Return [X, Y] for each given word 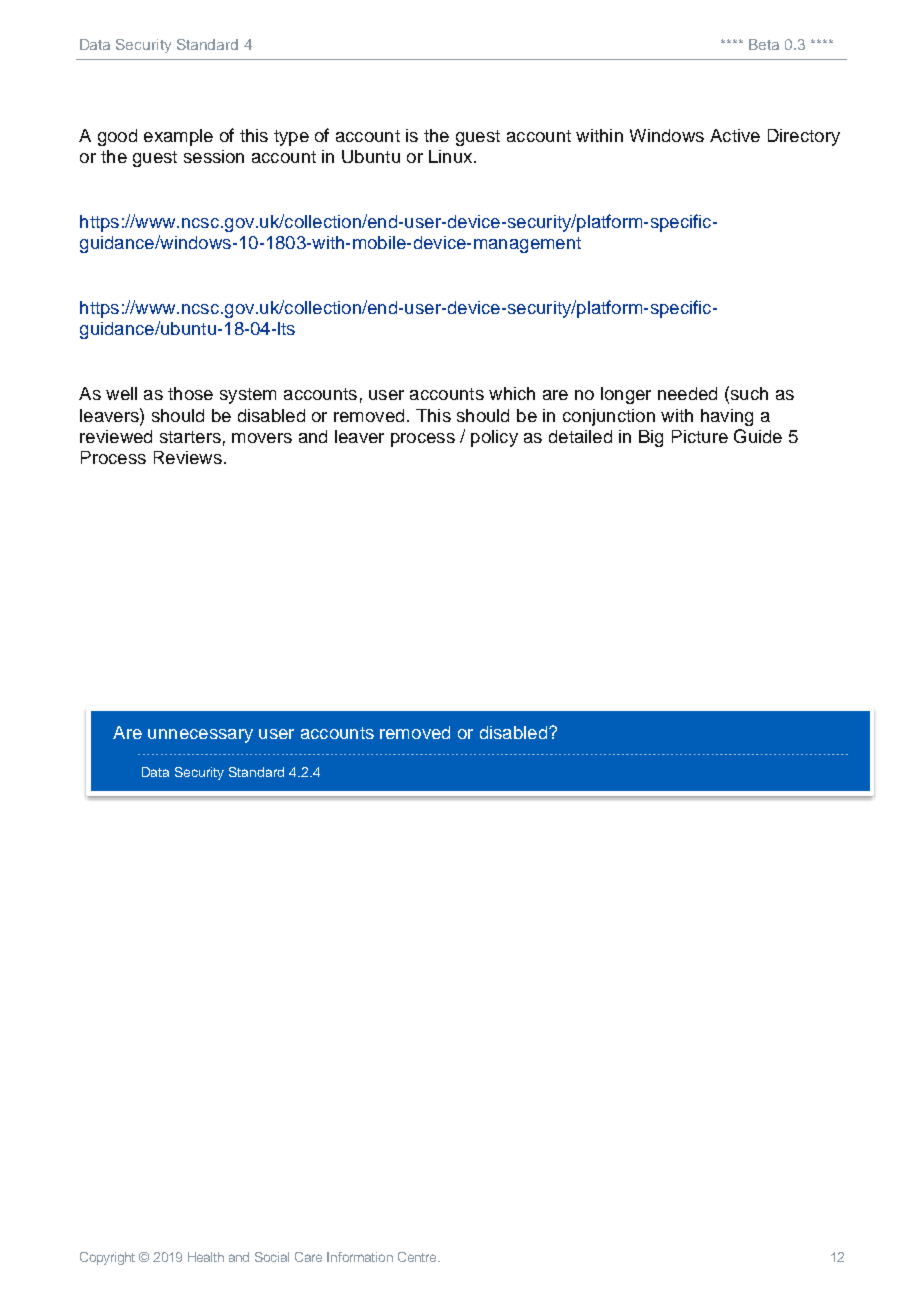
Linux [452, 156]
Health [206, 1257]
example [178, 137]
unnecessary [200, 736]
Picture [700, 436]
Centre [418, 1257]
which [512, 393]
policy [494, 438]
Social [272, 1257]
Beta [764, 44]
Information [360, 1257]
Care [308, 1257]
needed [687, 393]
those [190, 393]
